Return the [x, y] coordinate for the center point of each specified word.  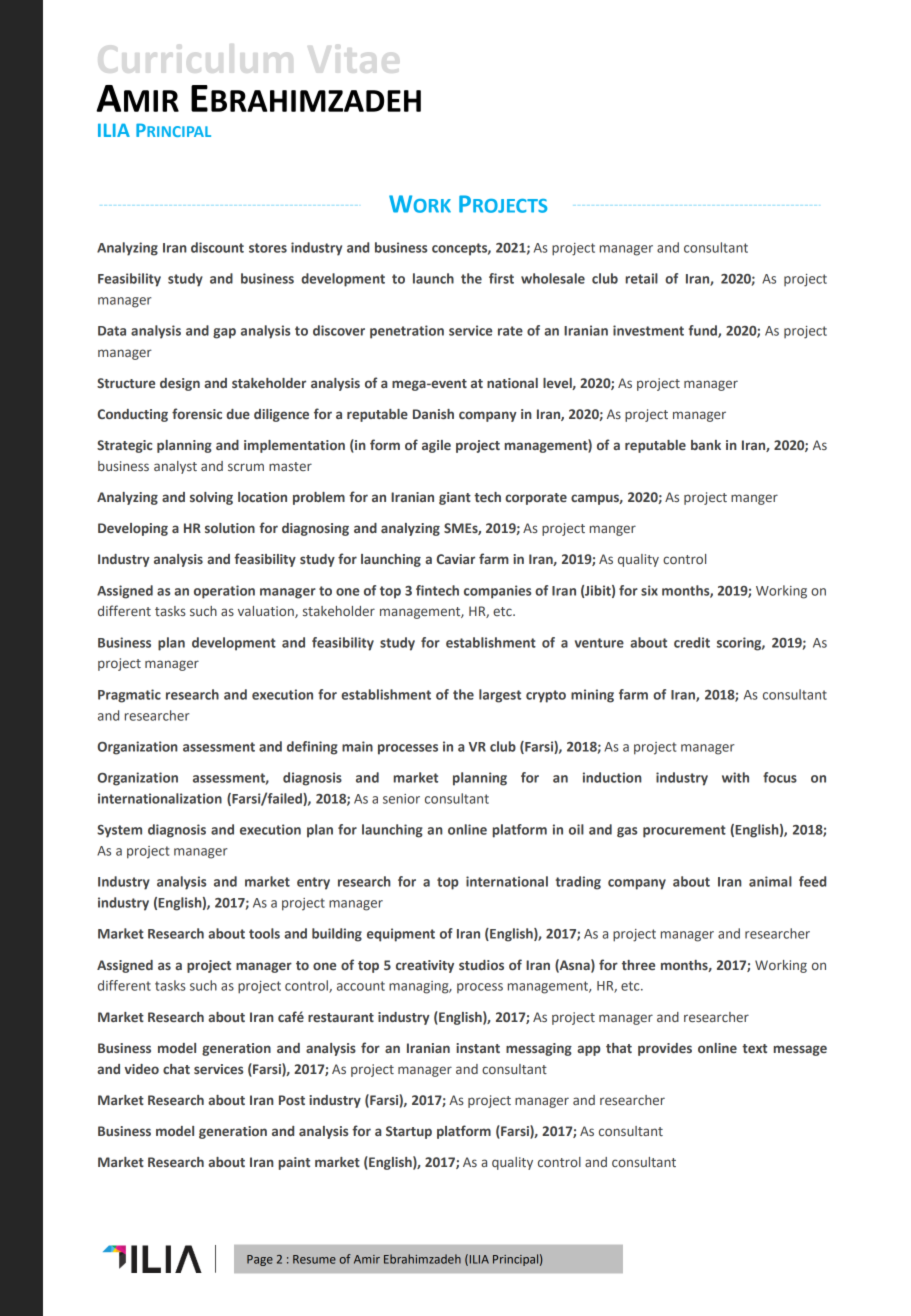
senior [401, 799]
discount [217, 247]
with [735, 777]
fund [704, 331]
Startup [409, 1132]
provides [665, 1049]
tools [264, 933]
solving [211, 498]
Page [260, 1260]
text [754, 1048]
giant [455, 498]
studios [481, 965]
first [501, 278]
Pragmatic [129, 696]
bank [706, 445]
